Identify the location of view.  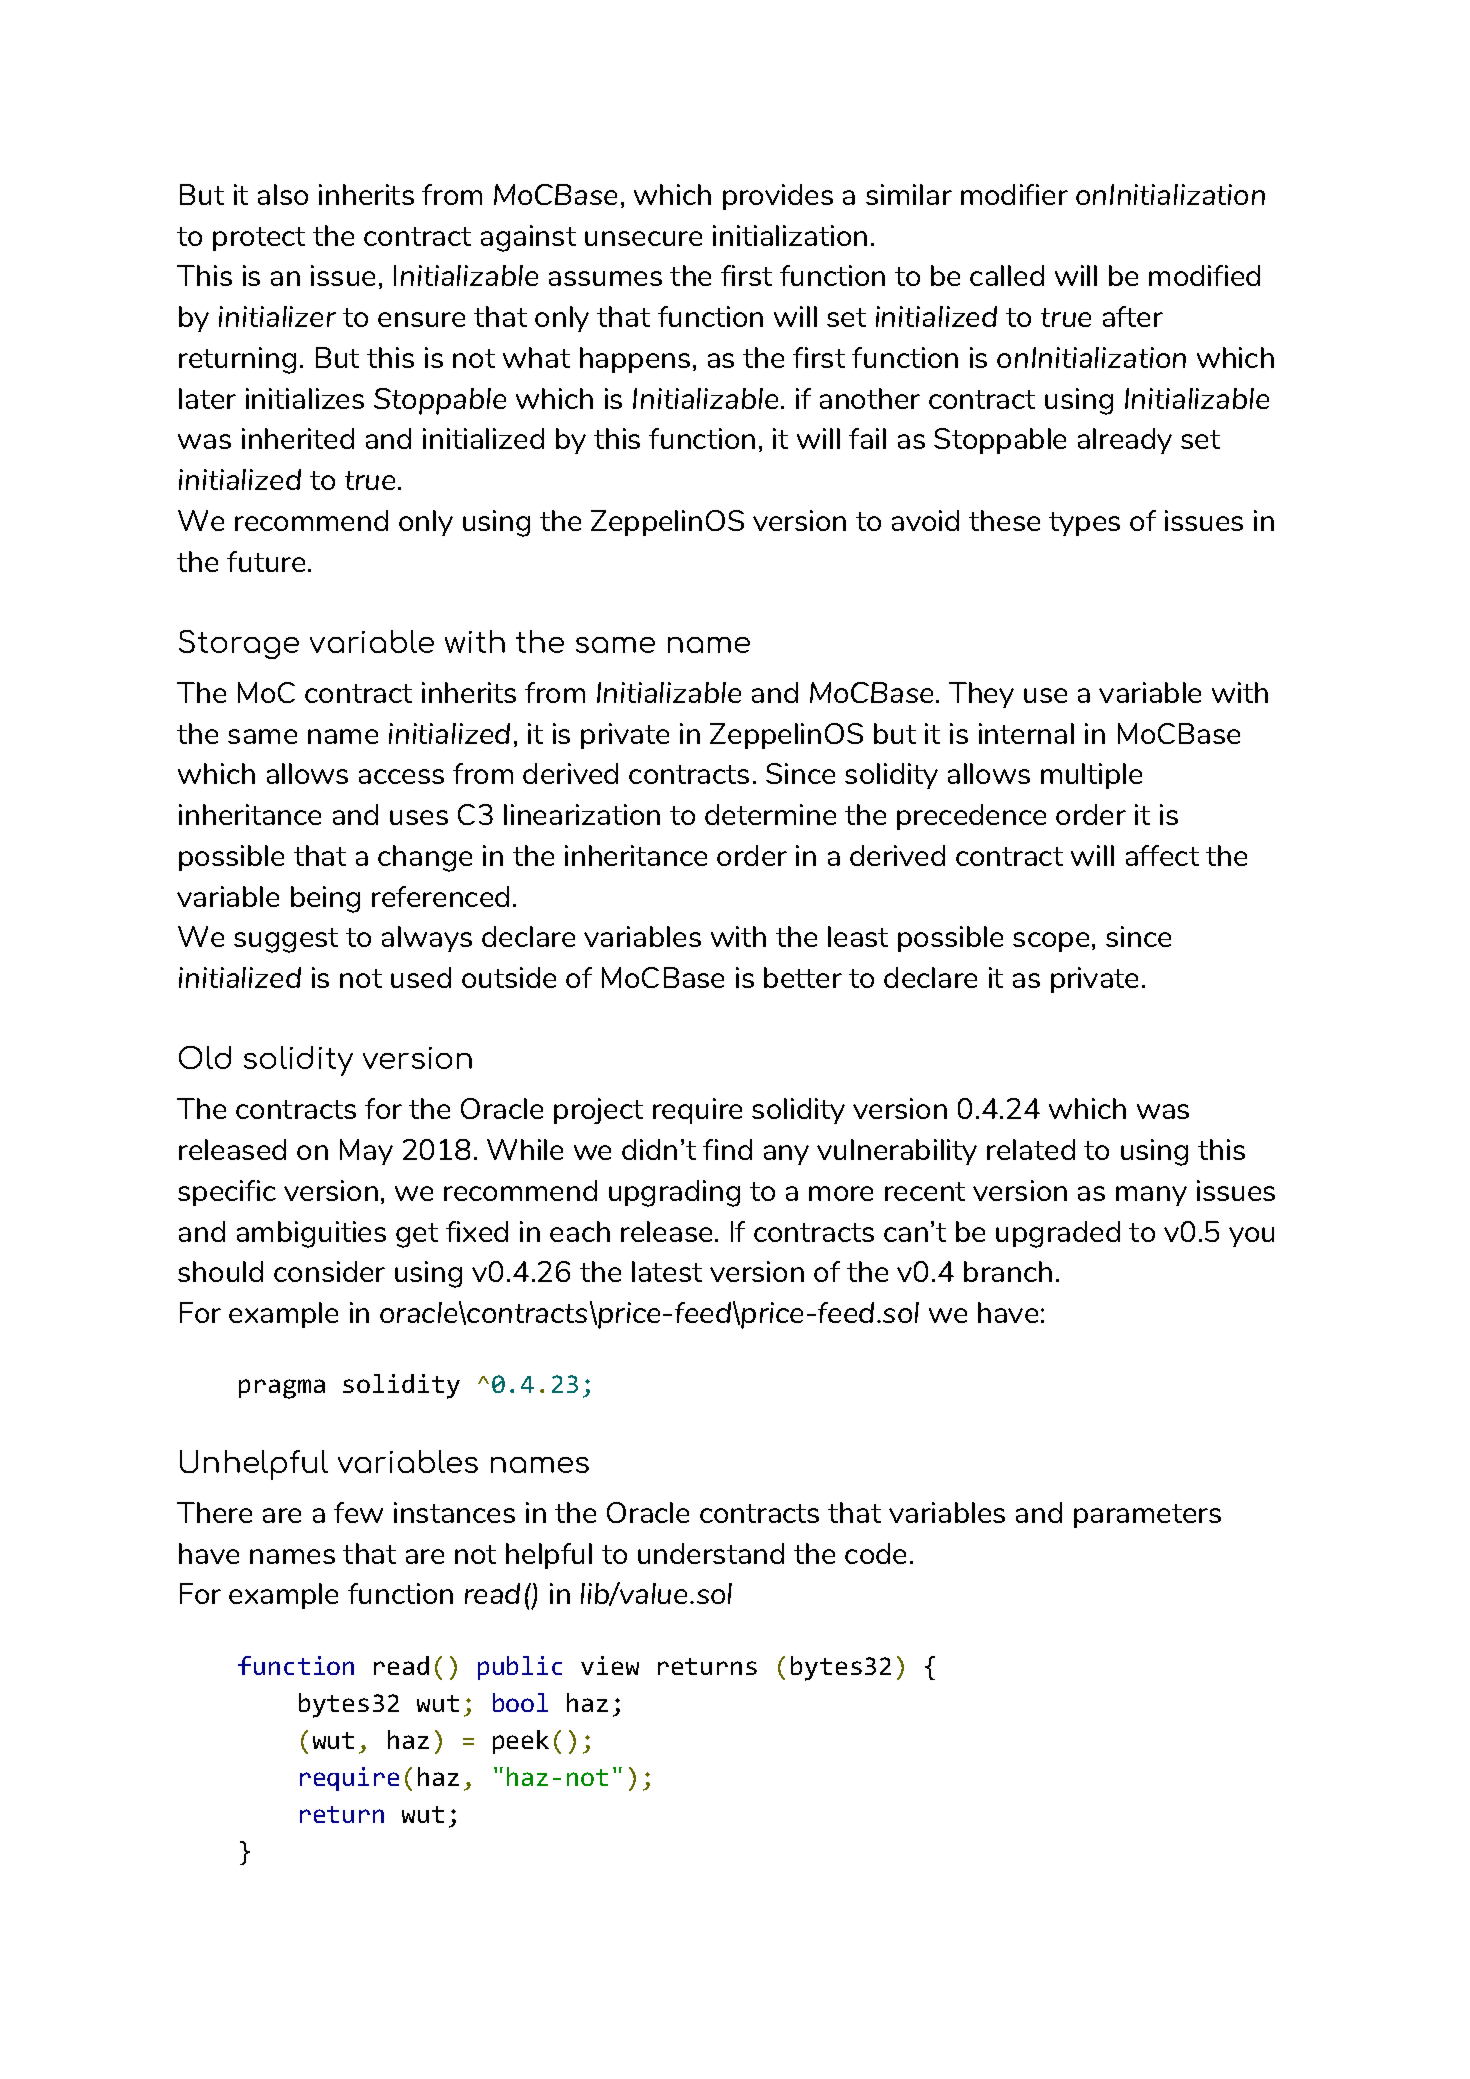
(610, 1665).
